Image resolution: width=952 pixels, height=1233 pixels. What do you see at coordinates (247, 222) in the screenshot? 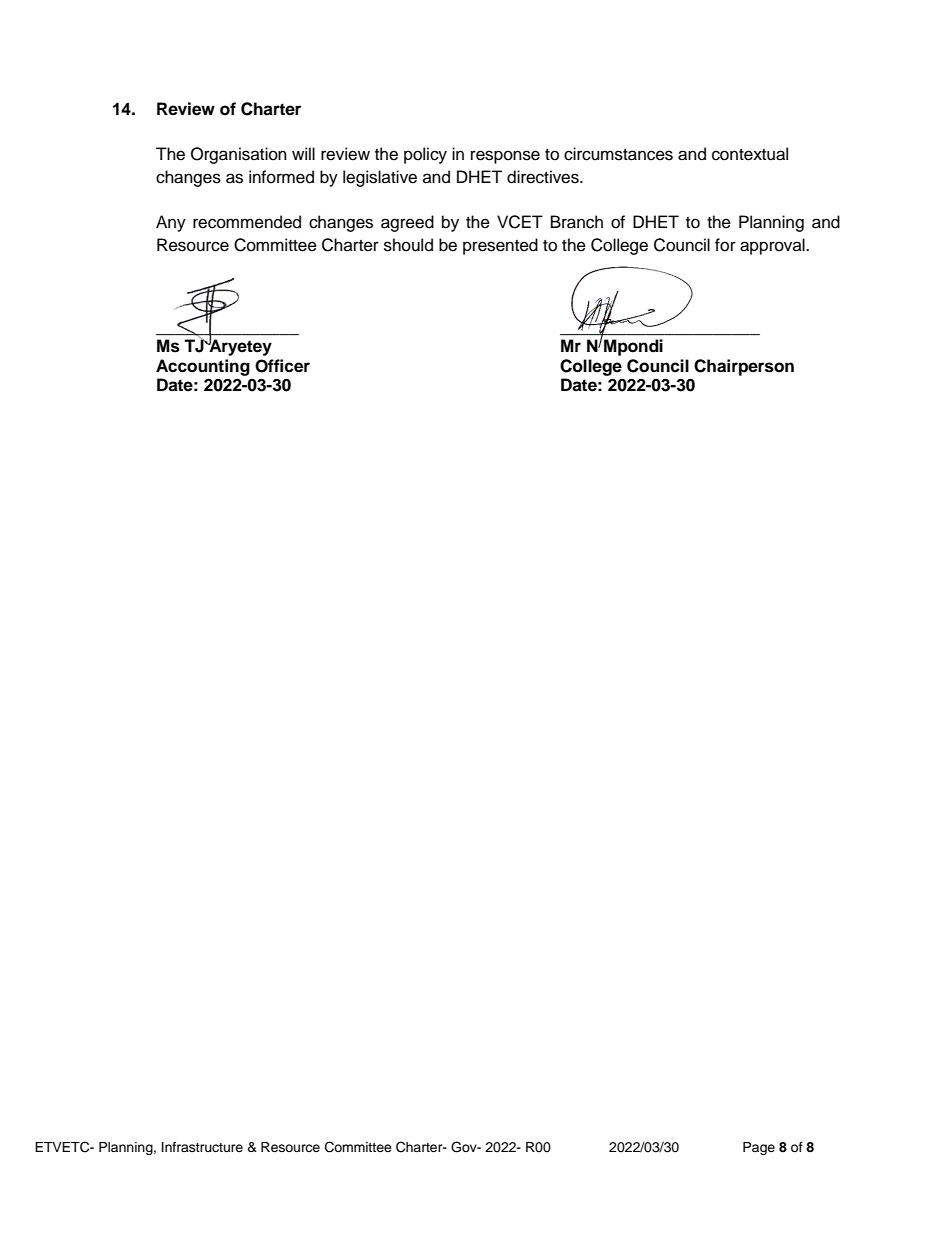
I see `recommended` at bounding box center [247, 222].
